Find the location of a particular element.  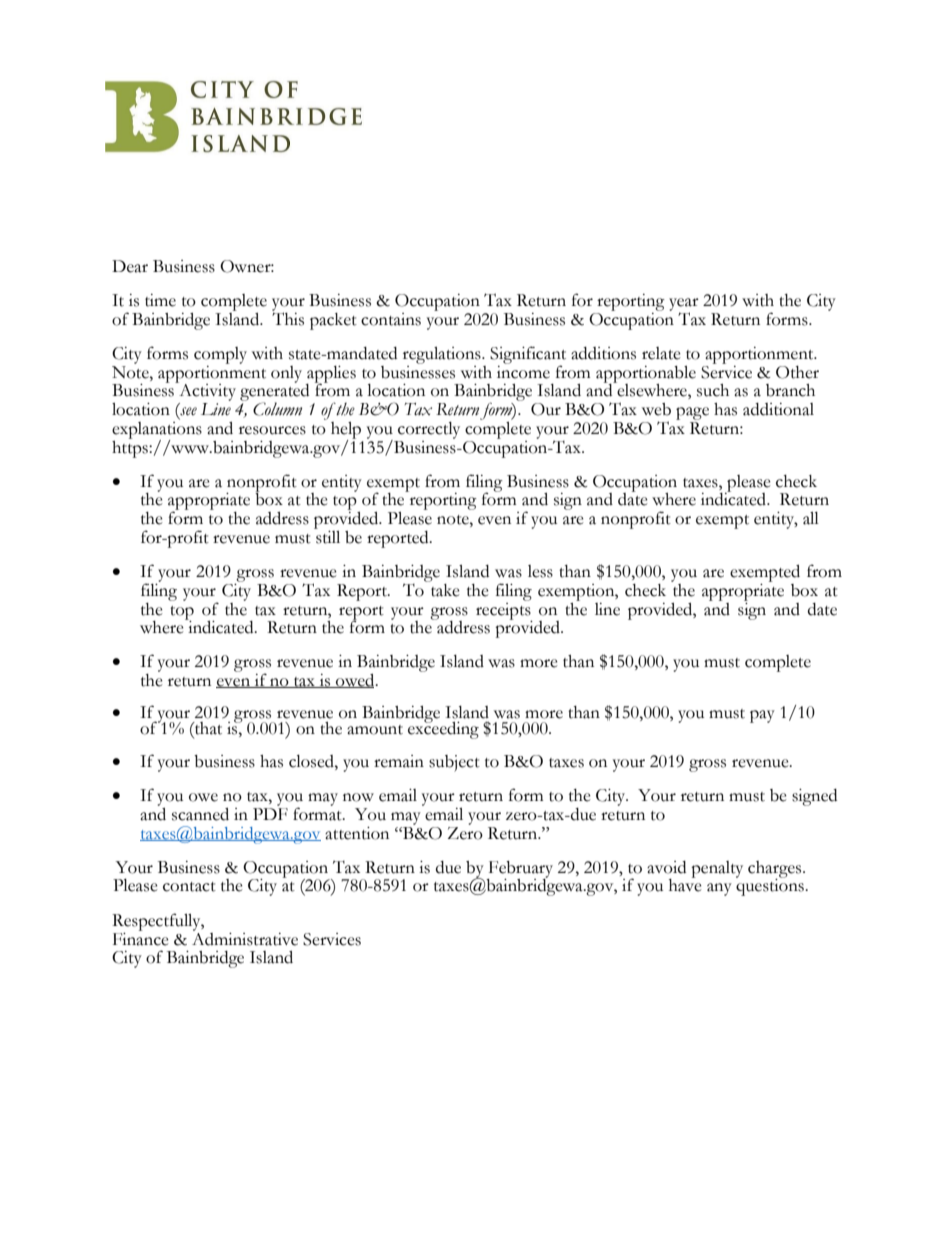

still is located at coordinates (327, 536).
